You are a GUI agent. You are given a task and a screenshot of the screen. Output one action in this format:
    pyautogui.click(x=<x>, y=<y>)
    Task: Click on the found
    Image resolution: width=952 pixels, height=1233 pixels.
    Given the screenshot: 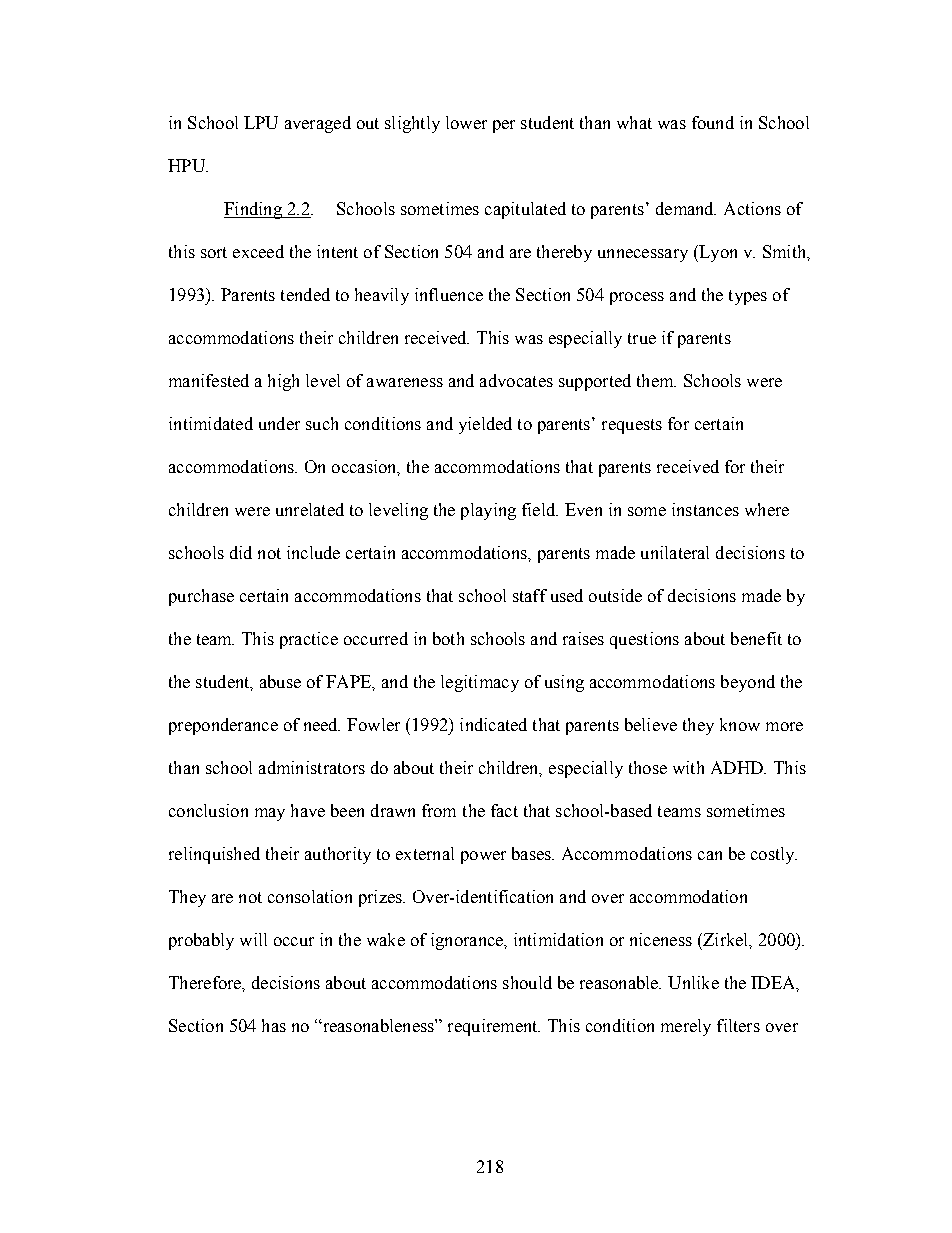 What is the action you would take?
    pyautogui.click(x=713, y=122)
